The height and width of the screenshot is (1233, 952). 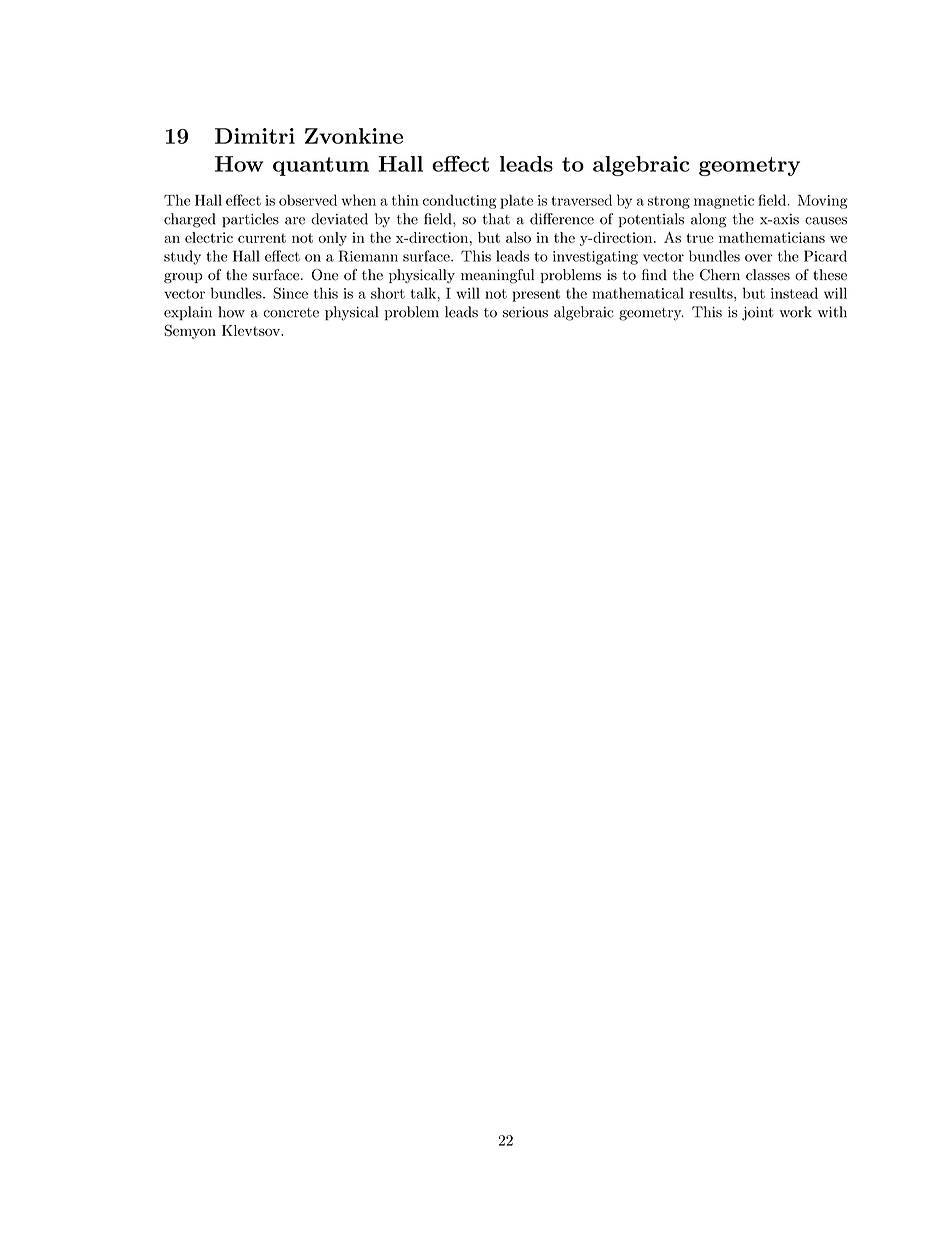 I want to click on joint, so click(x=758, y=314).
